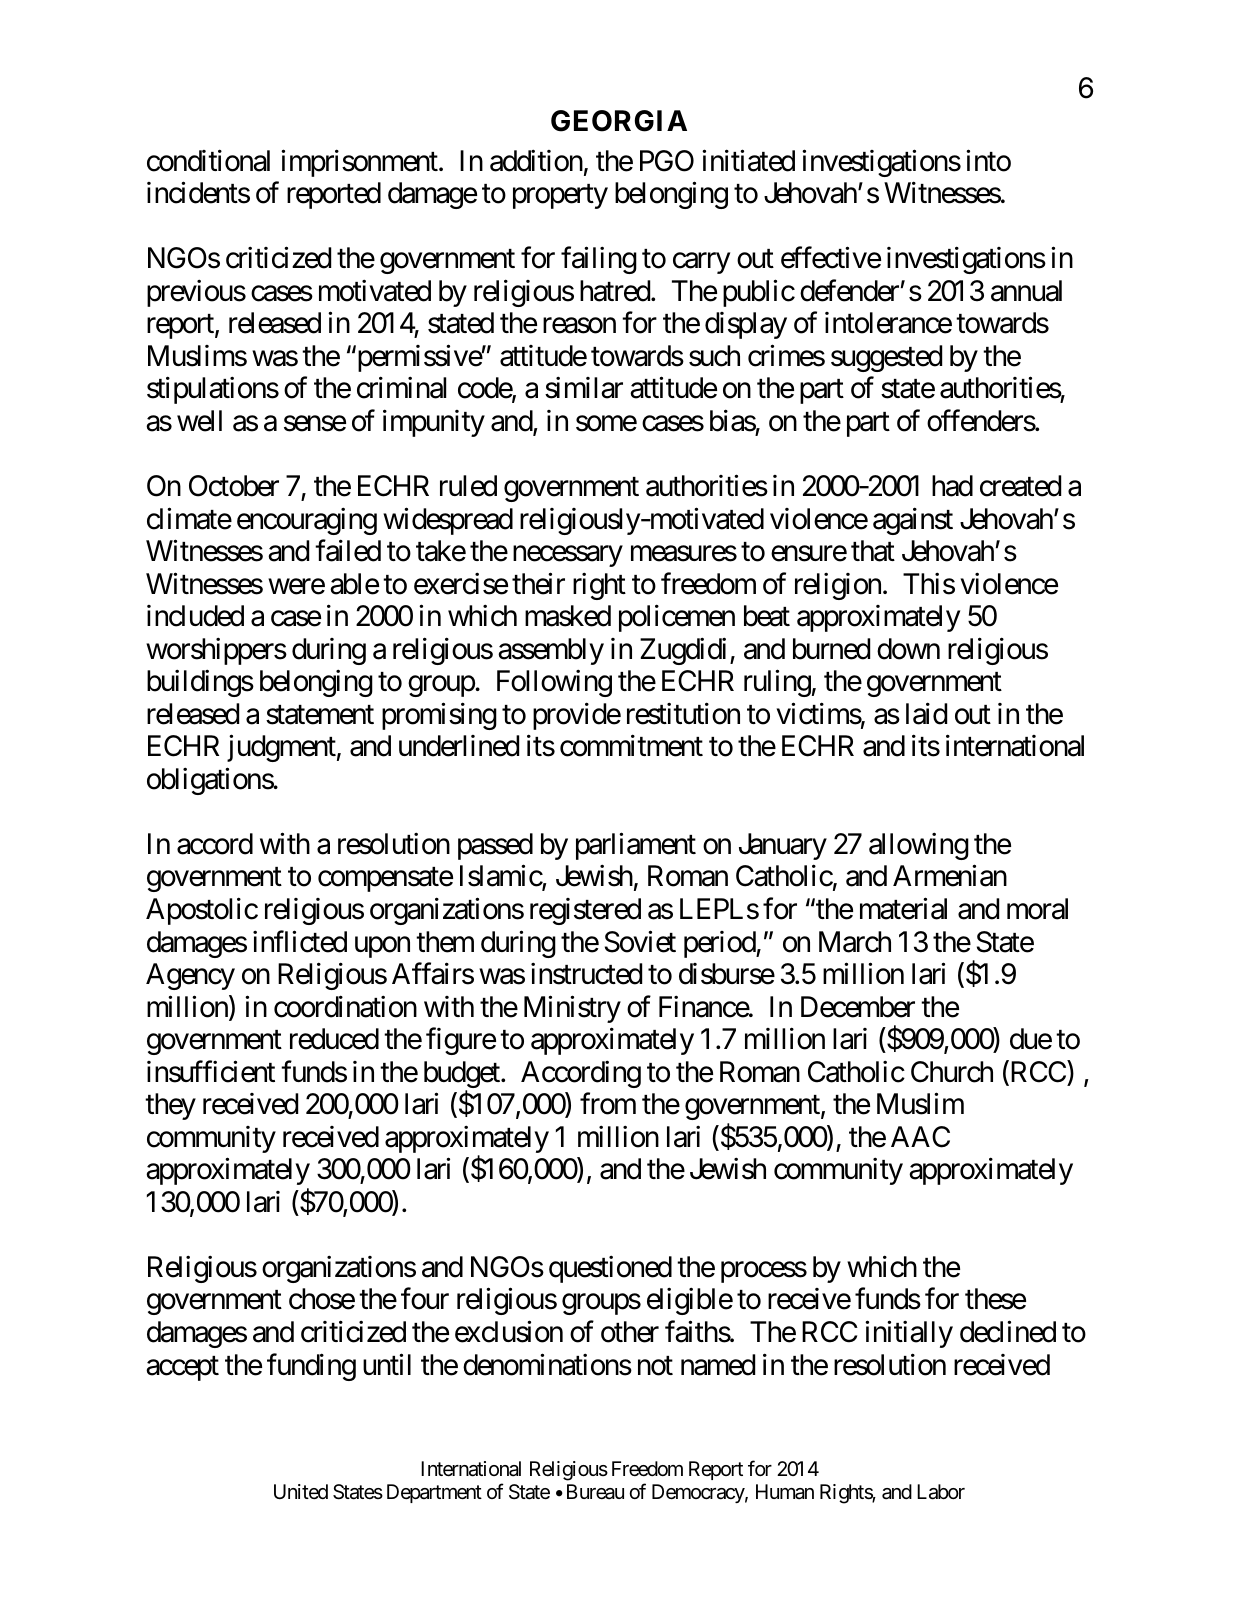 The height and width of the screenshot is (1601, 1237). What do you see at coordinates (619, 121) in the screenshot?
I see `GEORGIA` at bounding box center [619, 121].
